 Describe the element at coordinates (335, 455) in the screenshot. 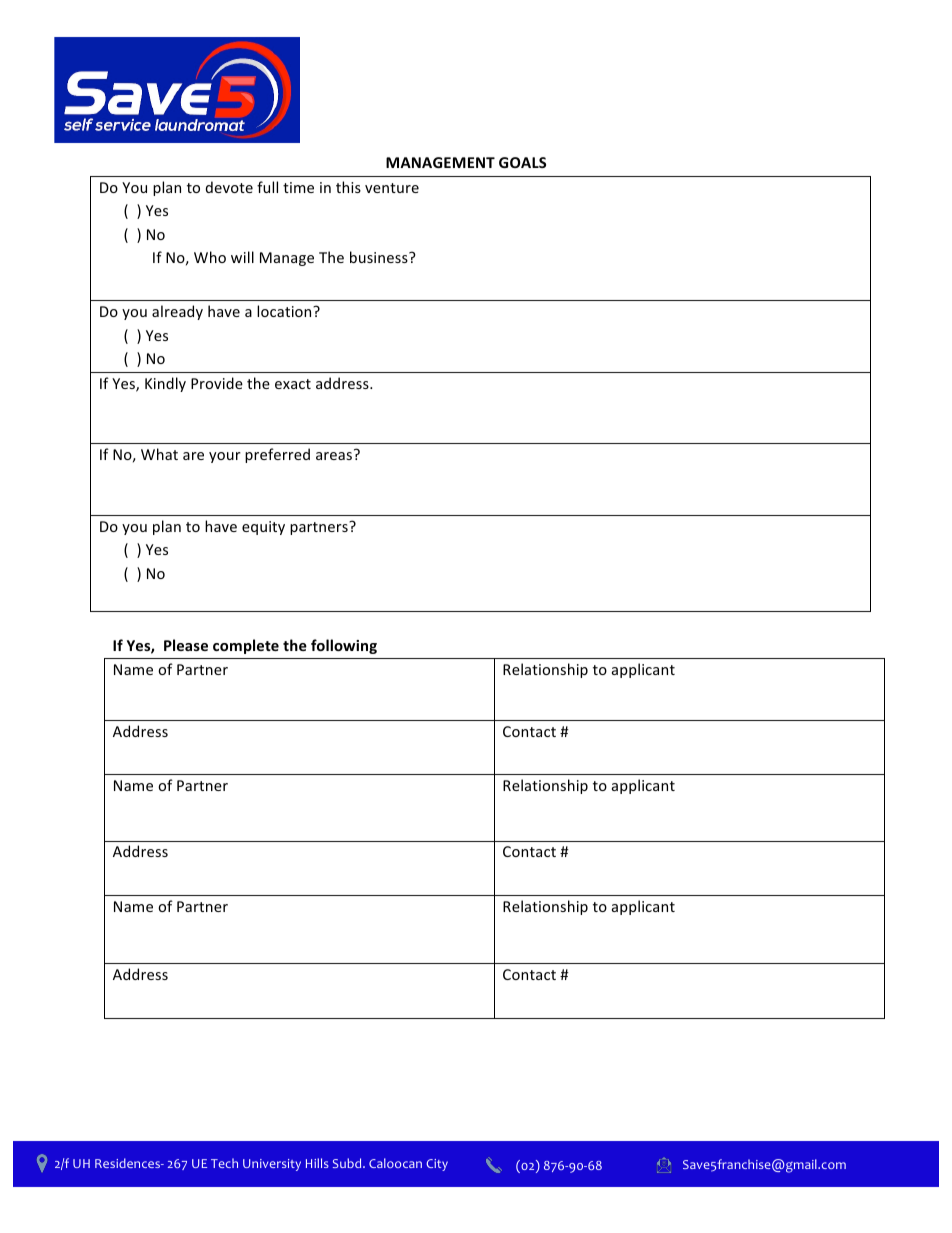

I see `areas` at that location.
